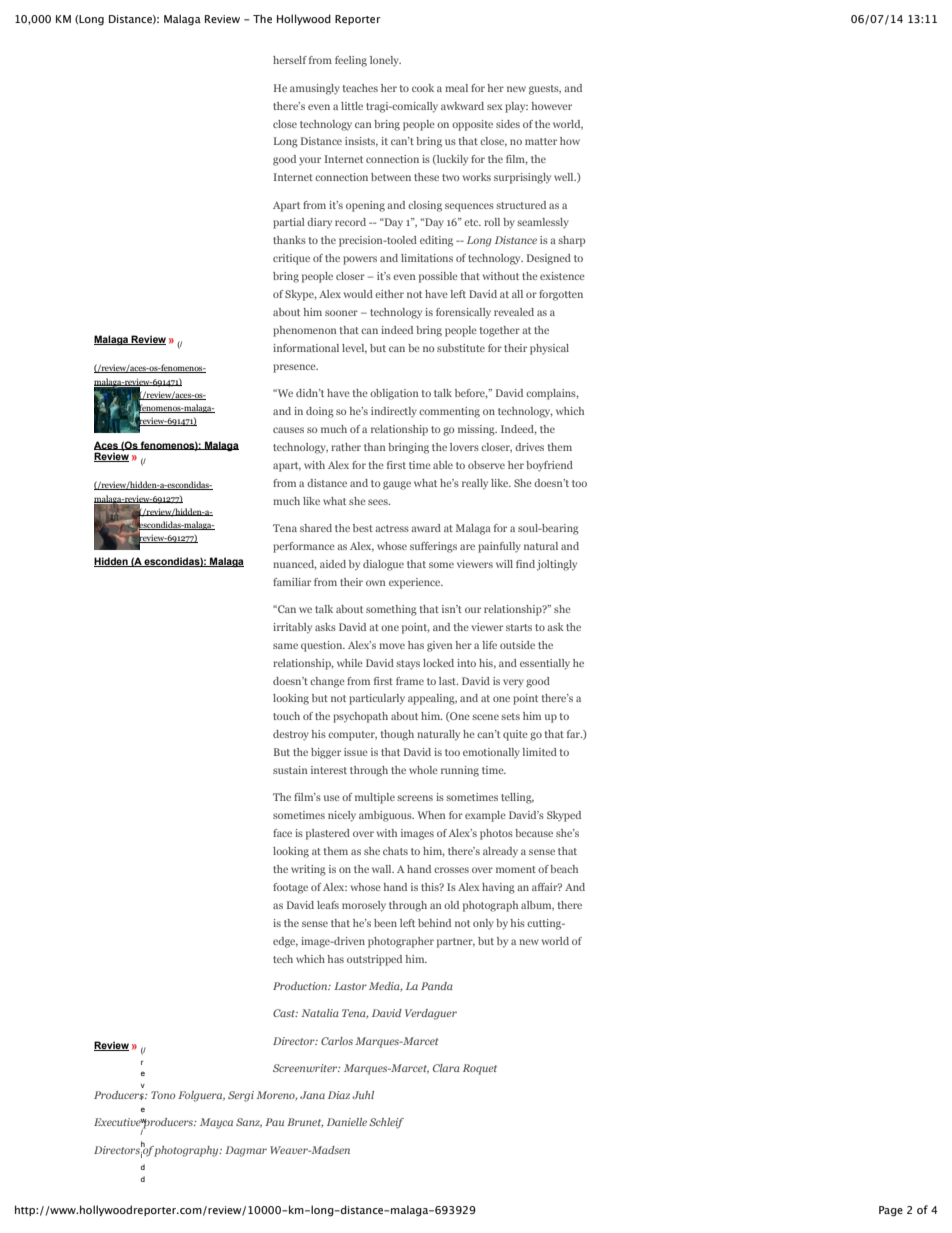 The image size is (952, 1233). What do you see at coordinates (549, 466) in the screenshot?
I see `boyfriend` at bounding box center [549, 466].
